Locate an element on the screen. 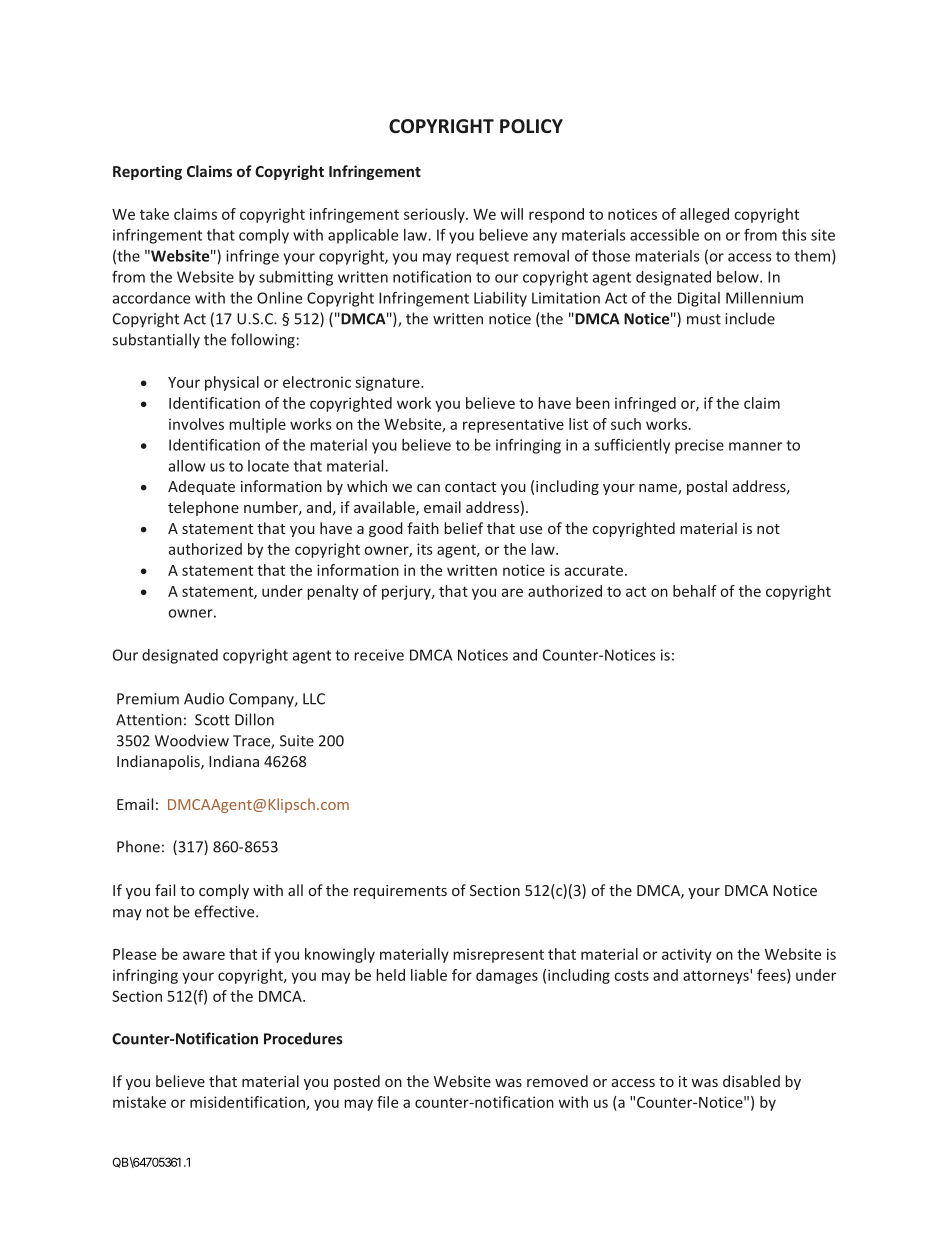 The height and width of the screenshot is (1233, 952). Suite is located at coordinates (297, 741).
